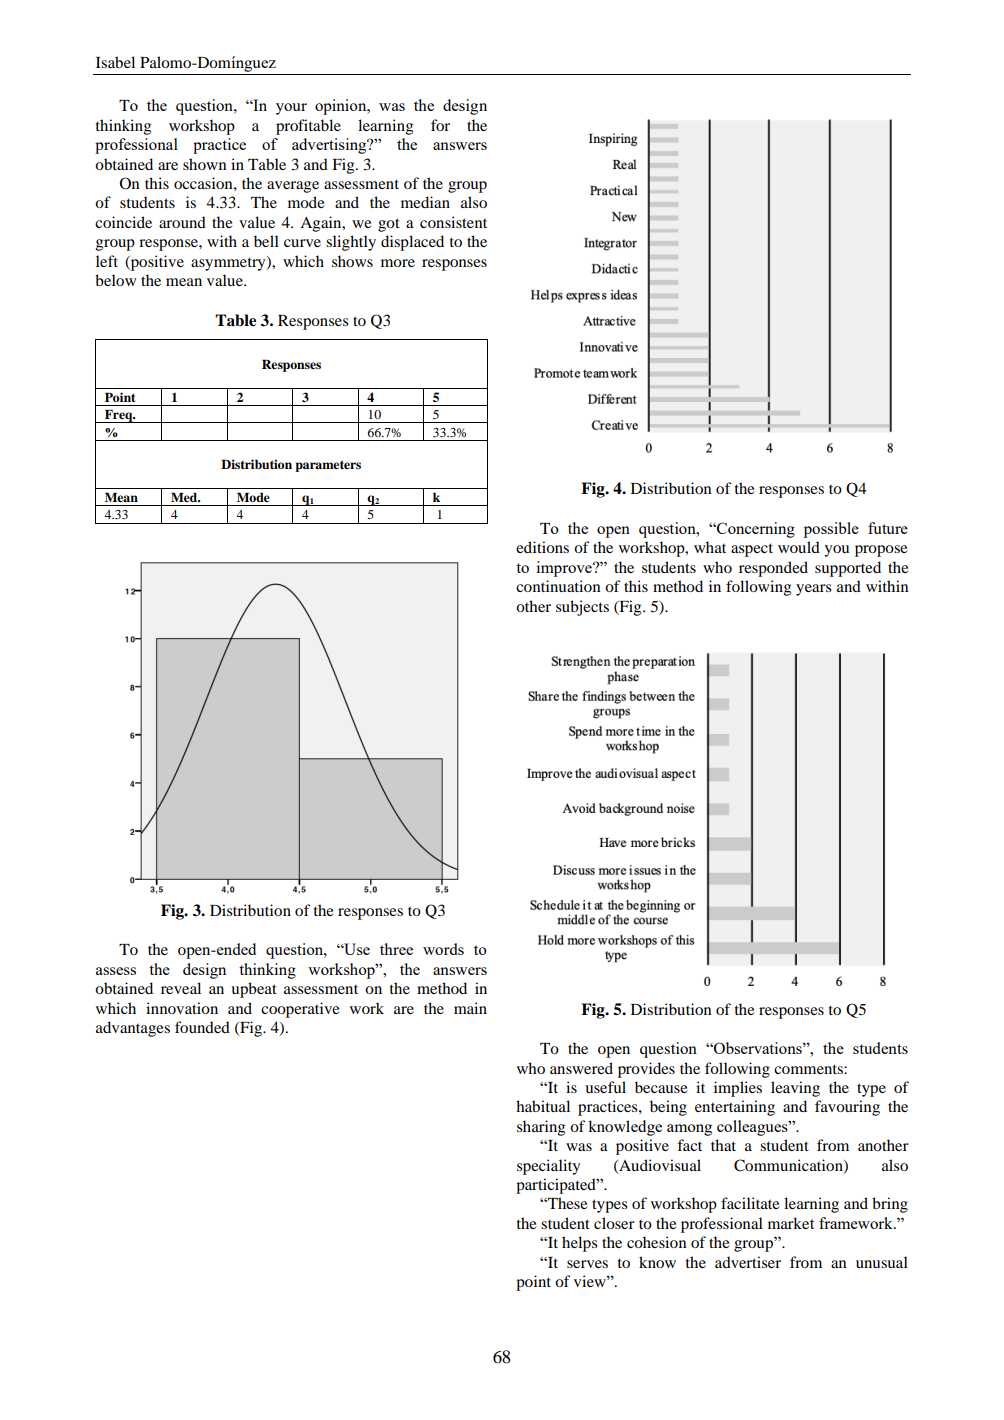 The image size is (1004, 1420). What do you see at coordinates (181, 988) in the page?
I see `reveal` at bounding box center [181, 988].
